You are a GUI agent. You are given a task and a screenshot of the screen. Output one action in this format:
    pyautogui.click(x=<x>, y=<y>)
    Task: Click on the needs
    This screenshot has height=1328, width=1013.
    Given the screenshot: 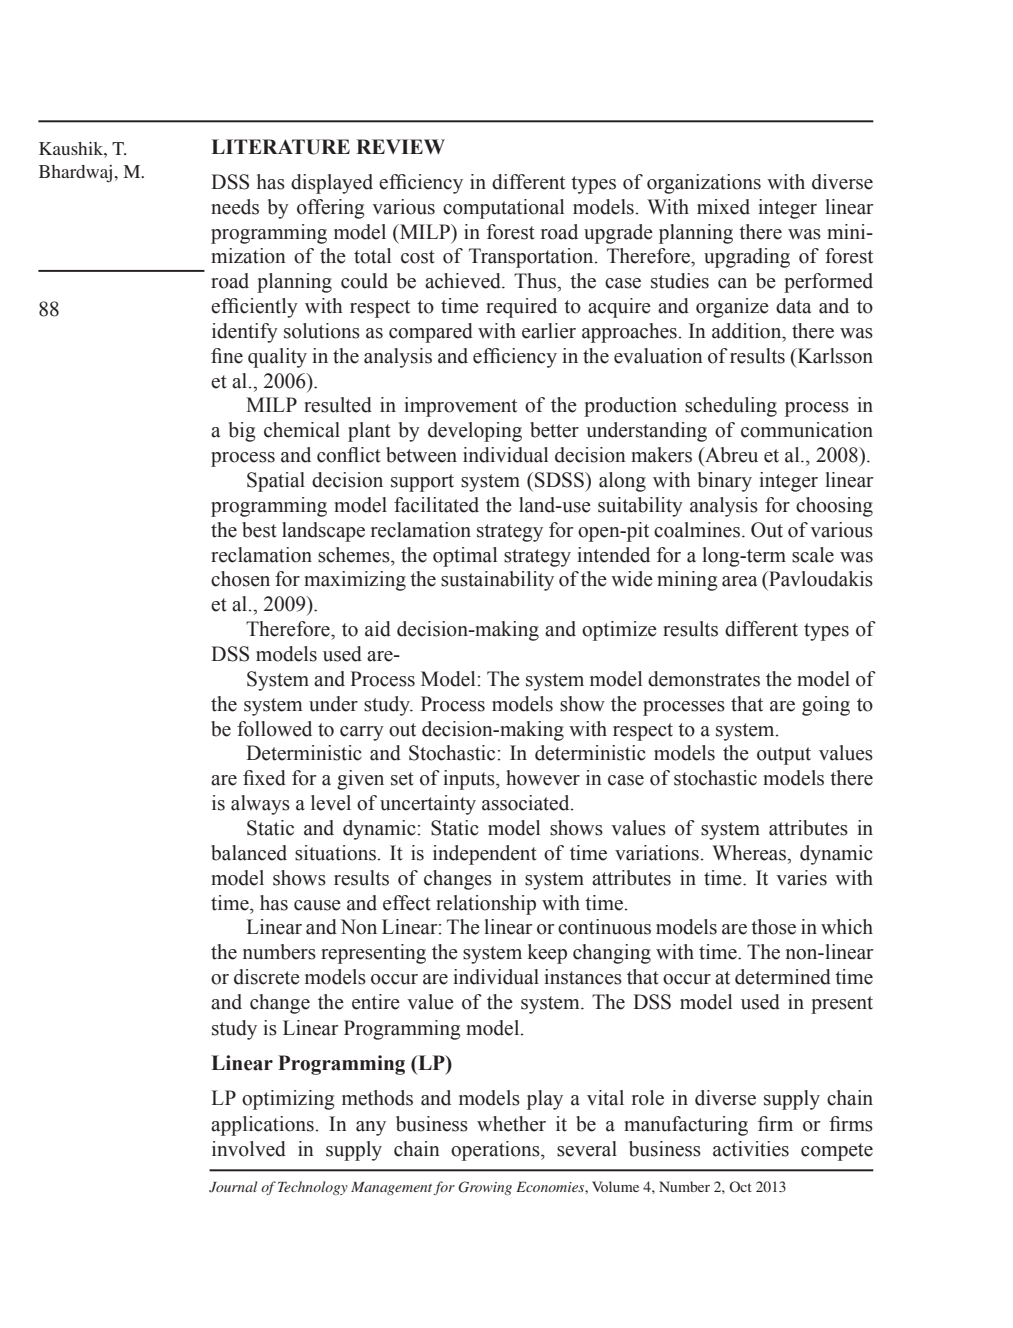 What is the action you would take?
    pyautogui.click(x=235, y=207)
